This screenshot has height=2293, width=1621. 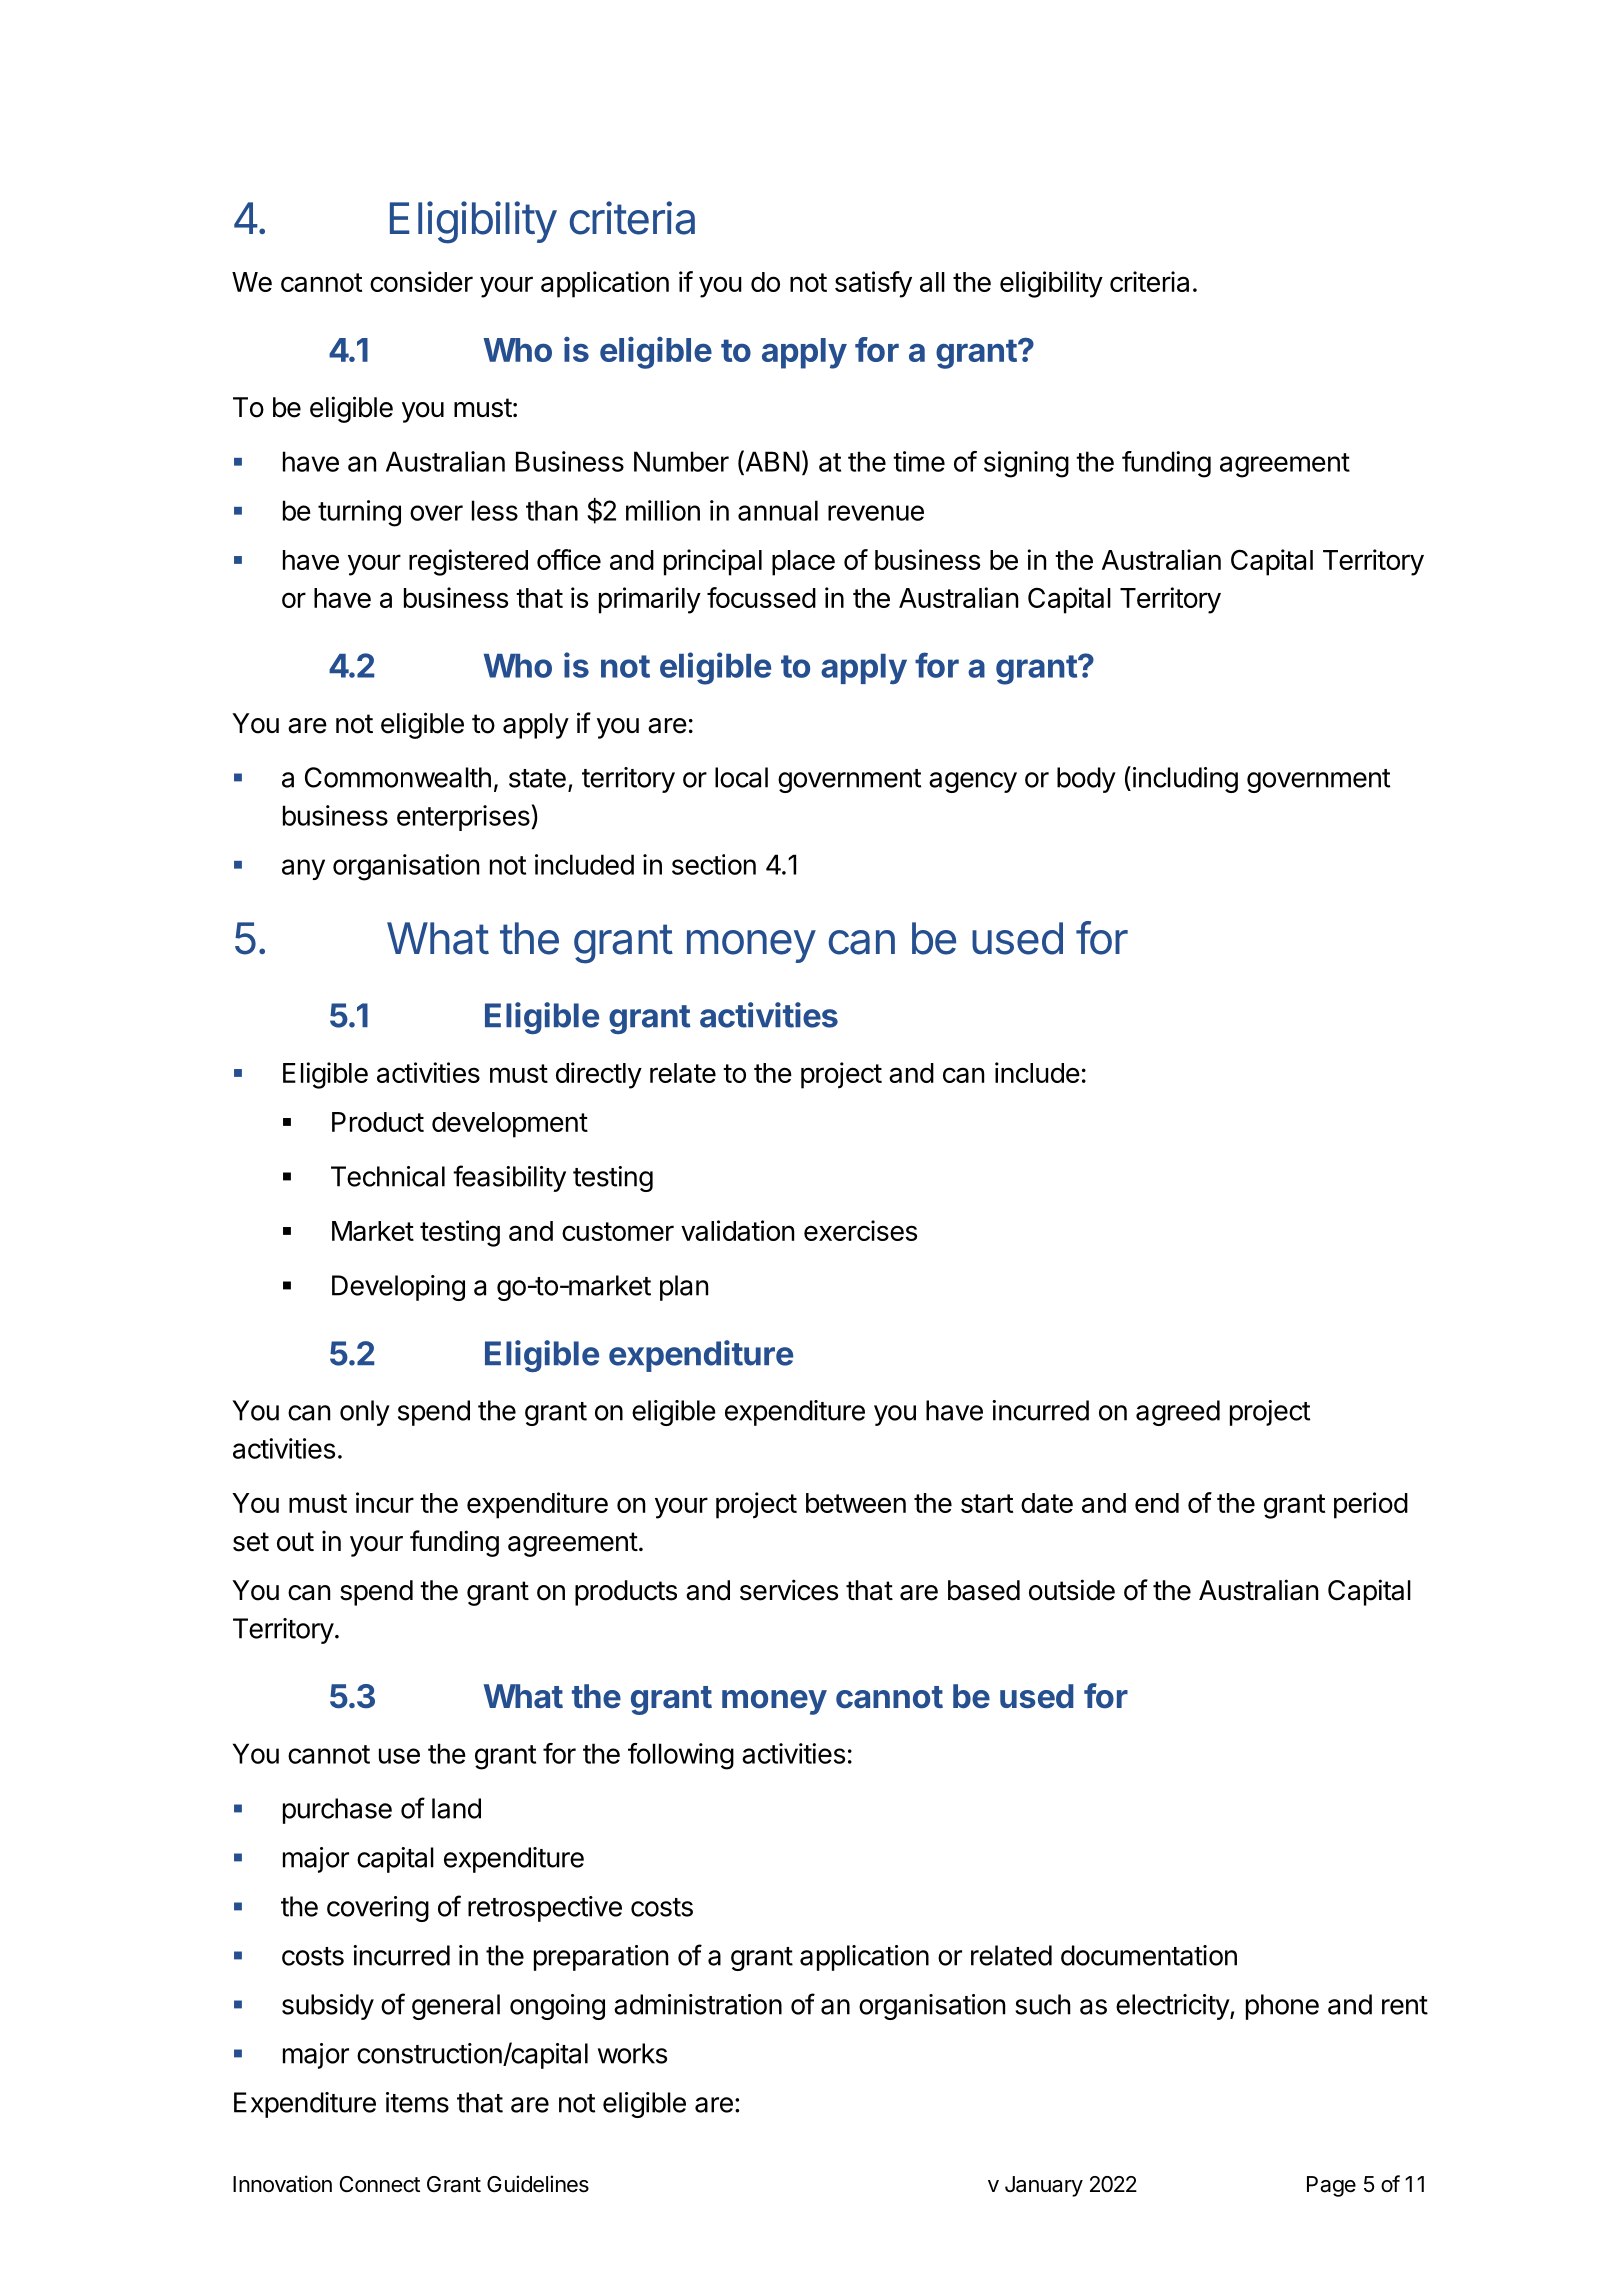 I want to click on consider, so click(x=421, y=281).
